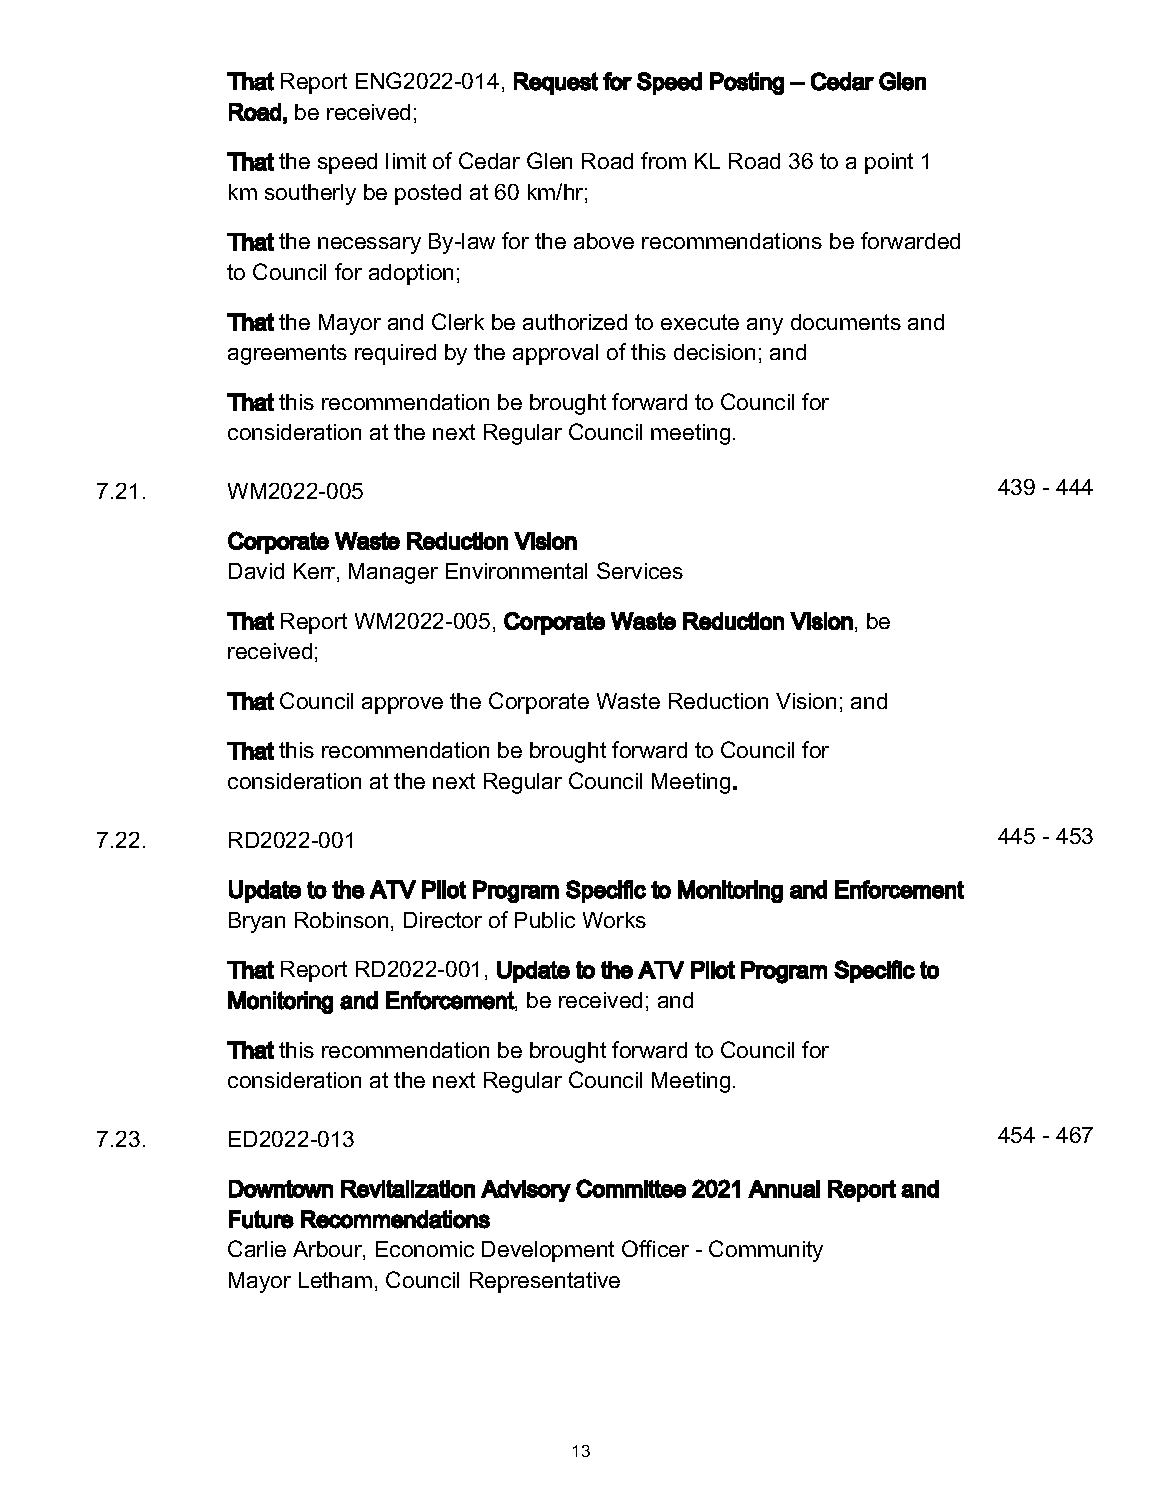  Describe the element at coordinates (747, 83) in the screenshot. I see `Posting` at that location.
